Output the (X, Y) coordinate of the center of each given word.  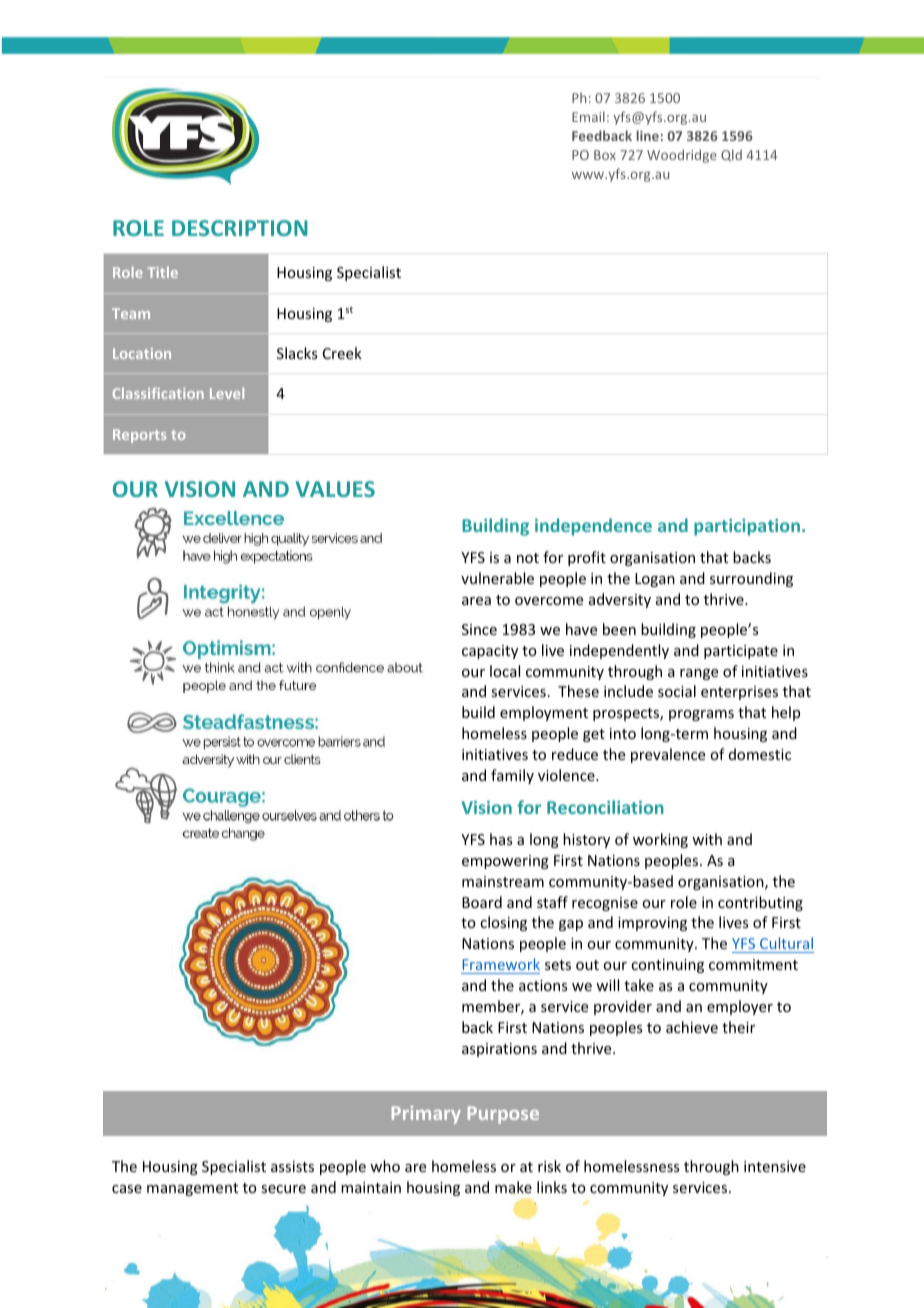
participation (747, 527)
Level (227, 393)
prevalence (668, 755)
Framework (501, 964)
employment (544, 713)
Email (588, 116)
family (512, 776)
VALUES (335, 489)
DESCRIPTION (240, 228)
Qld (731, 155)
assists (292, 1166)
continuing (667, 966)
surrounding (751, 579)
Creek (342, 353)
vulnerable (497, 578)
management (192, 1189)
